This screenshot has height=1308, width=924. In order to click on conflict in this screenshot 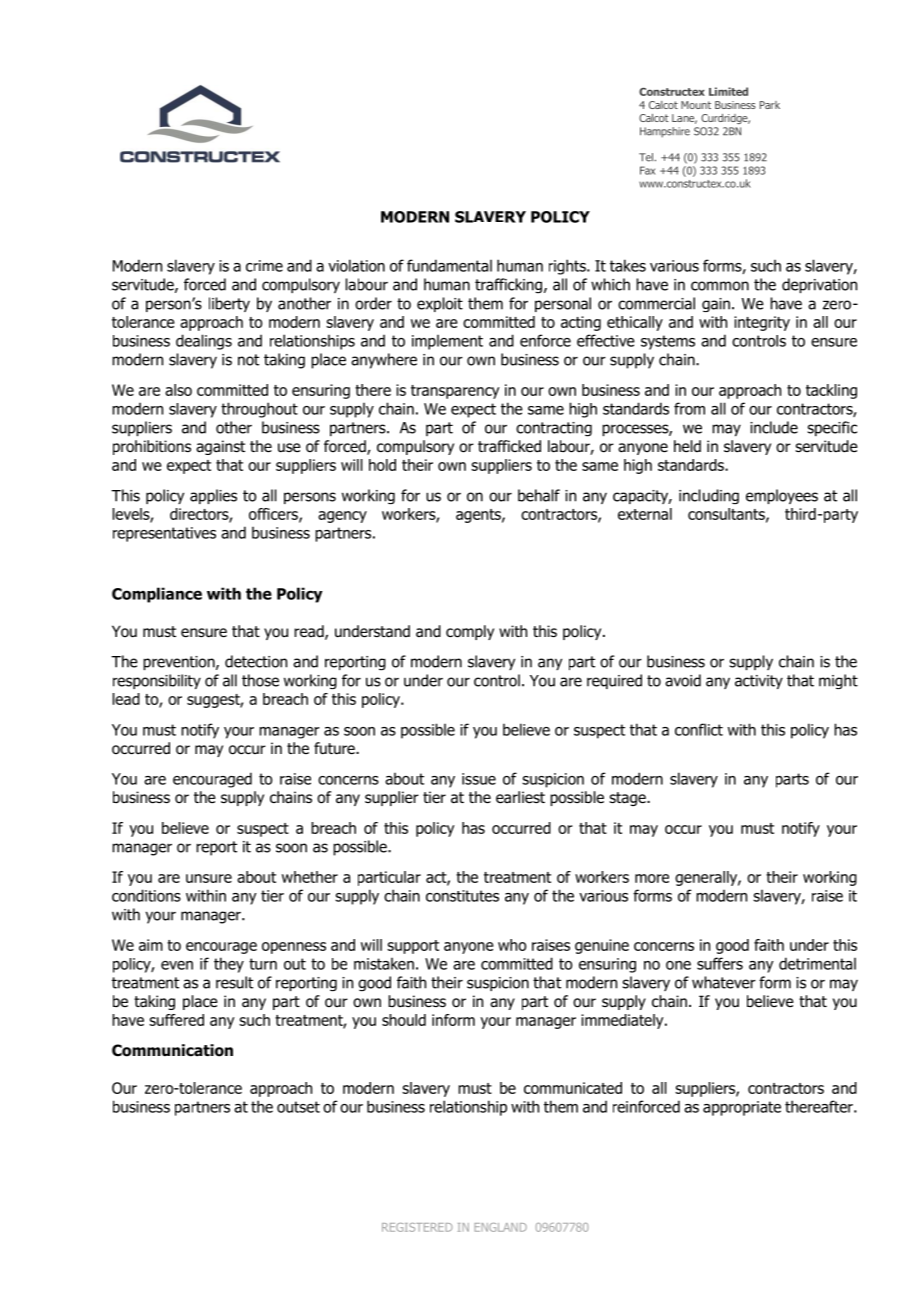, I will do `click(699, 729)`.
